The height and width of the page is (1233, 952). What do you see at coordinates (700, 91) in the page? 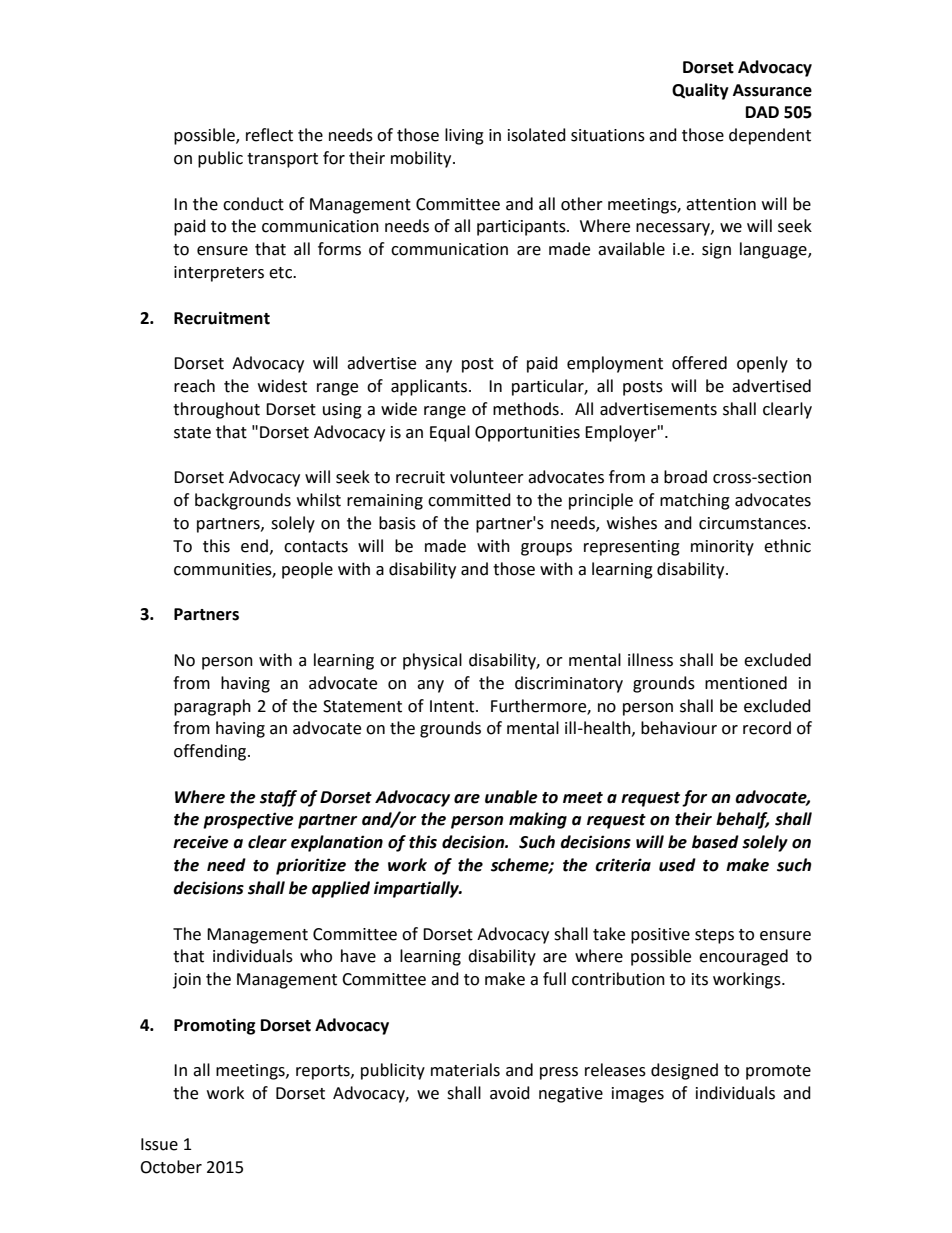
I see `Quality` at bounding box center [700, 91].
